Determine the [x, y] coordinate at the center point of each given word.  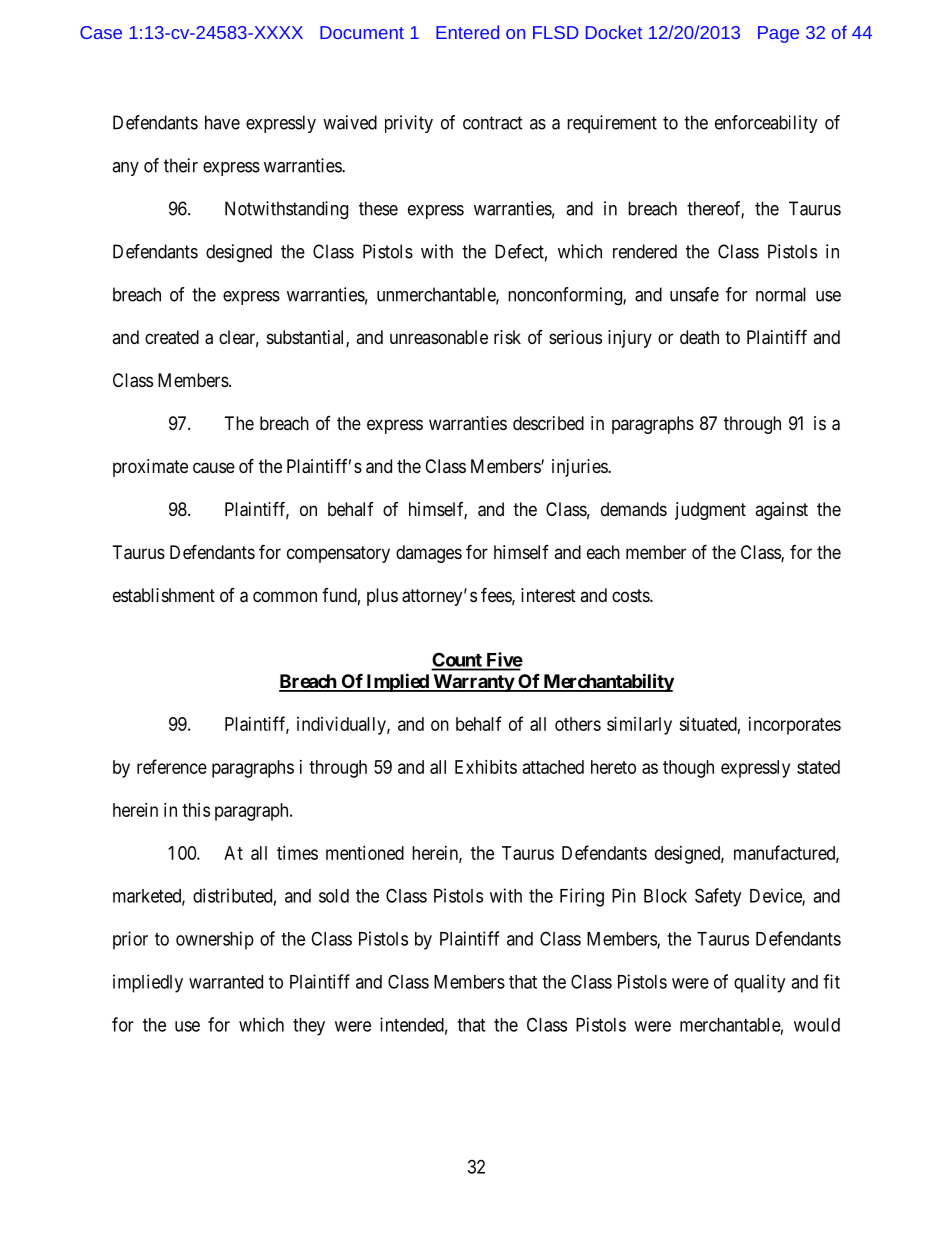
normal [781, 294]
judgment [710, 511]
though [688, 769]
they [309, 1027]
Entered [467, 32]
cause [214, 468]
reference [172, 766]
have [222, 122]
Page [778, 34]
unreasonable [439, 337]
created [172, 337]
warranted [226, 982]
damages [429, 554]
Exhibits [486, 767]
